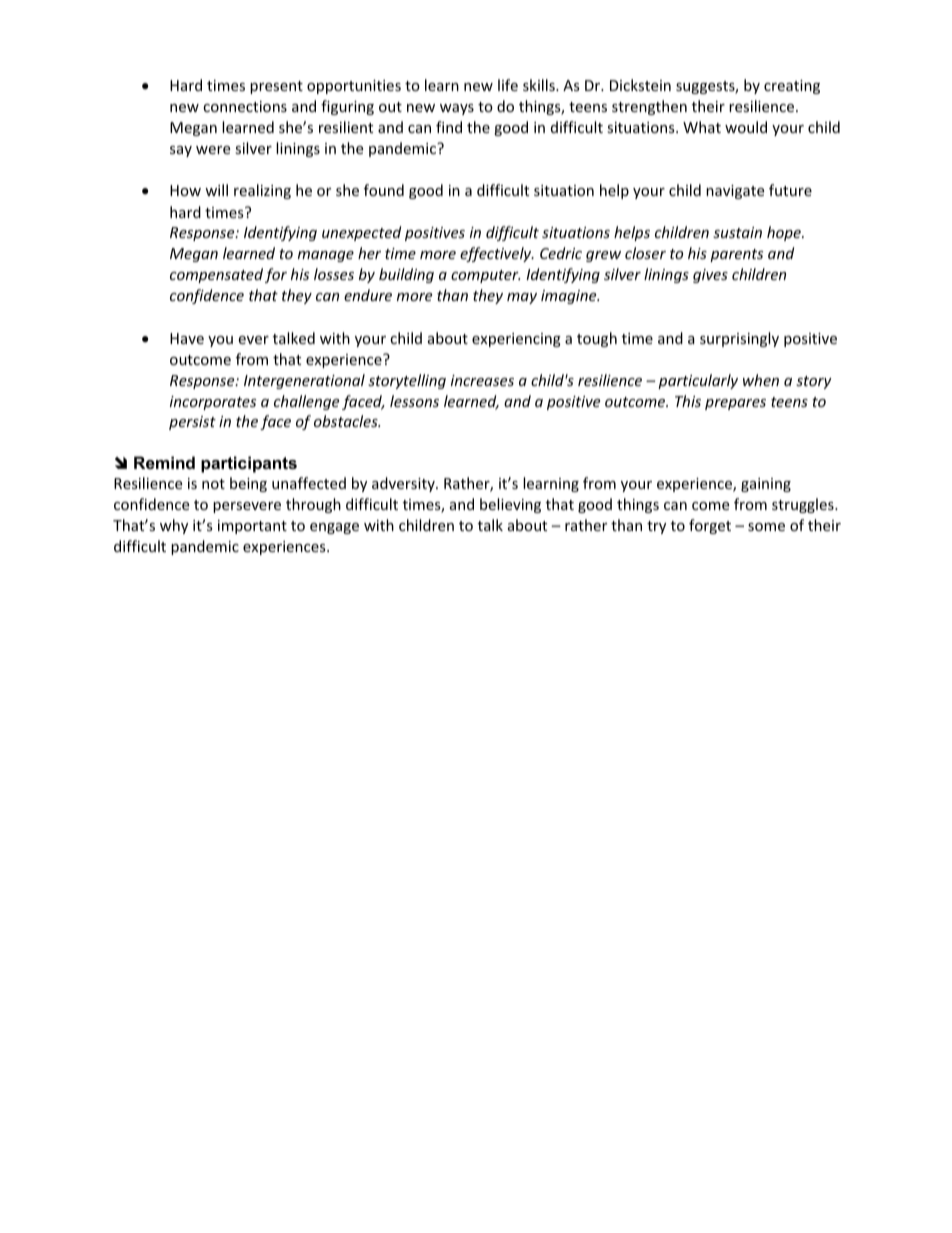 Image resolution: width=952 pixels, height=1233 pixels. I want to click on important, so click(252, 527).
